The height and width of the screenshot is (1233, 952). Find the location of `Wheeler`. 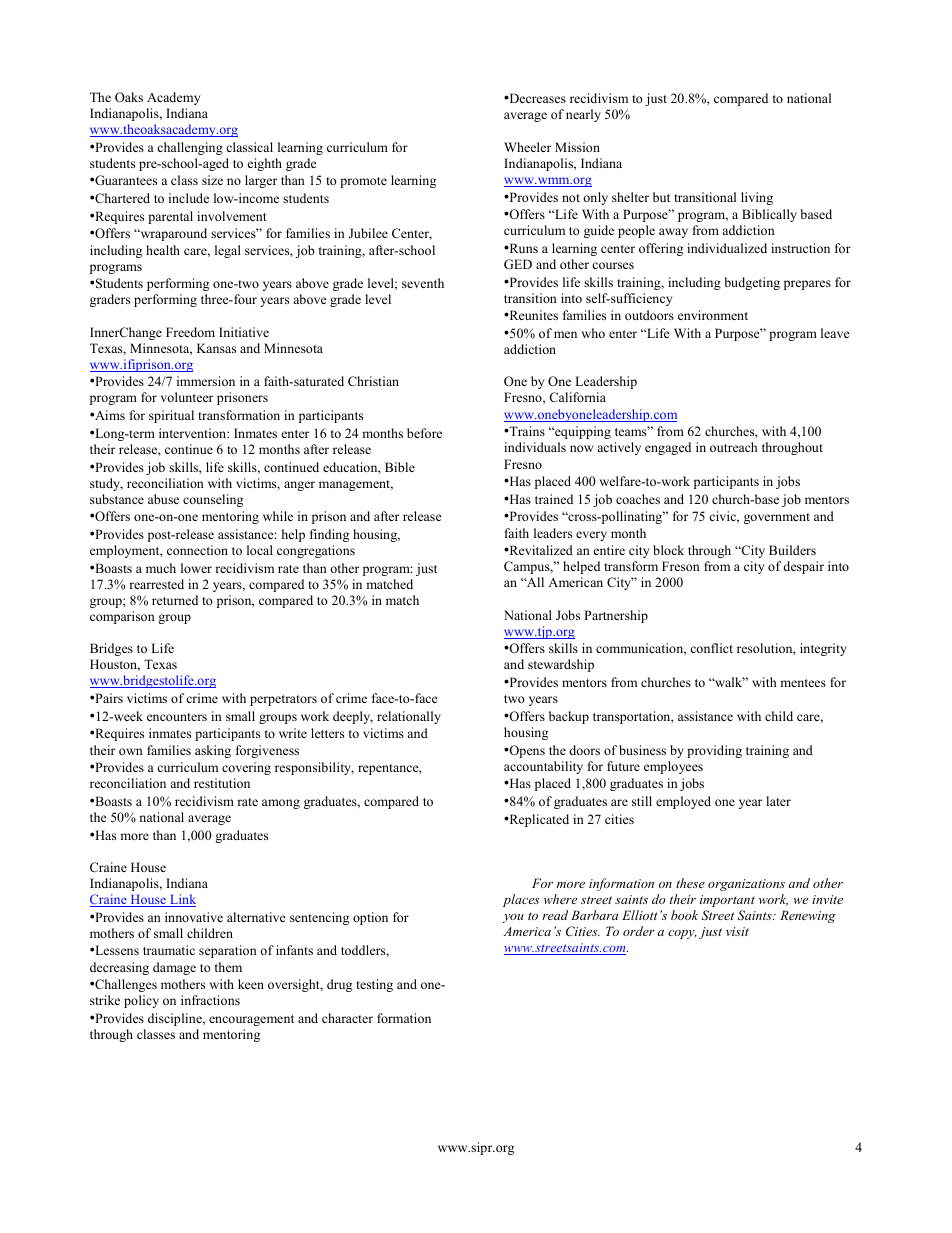

Wheeler is located at coordinates (527, 147).
